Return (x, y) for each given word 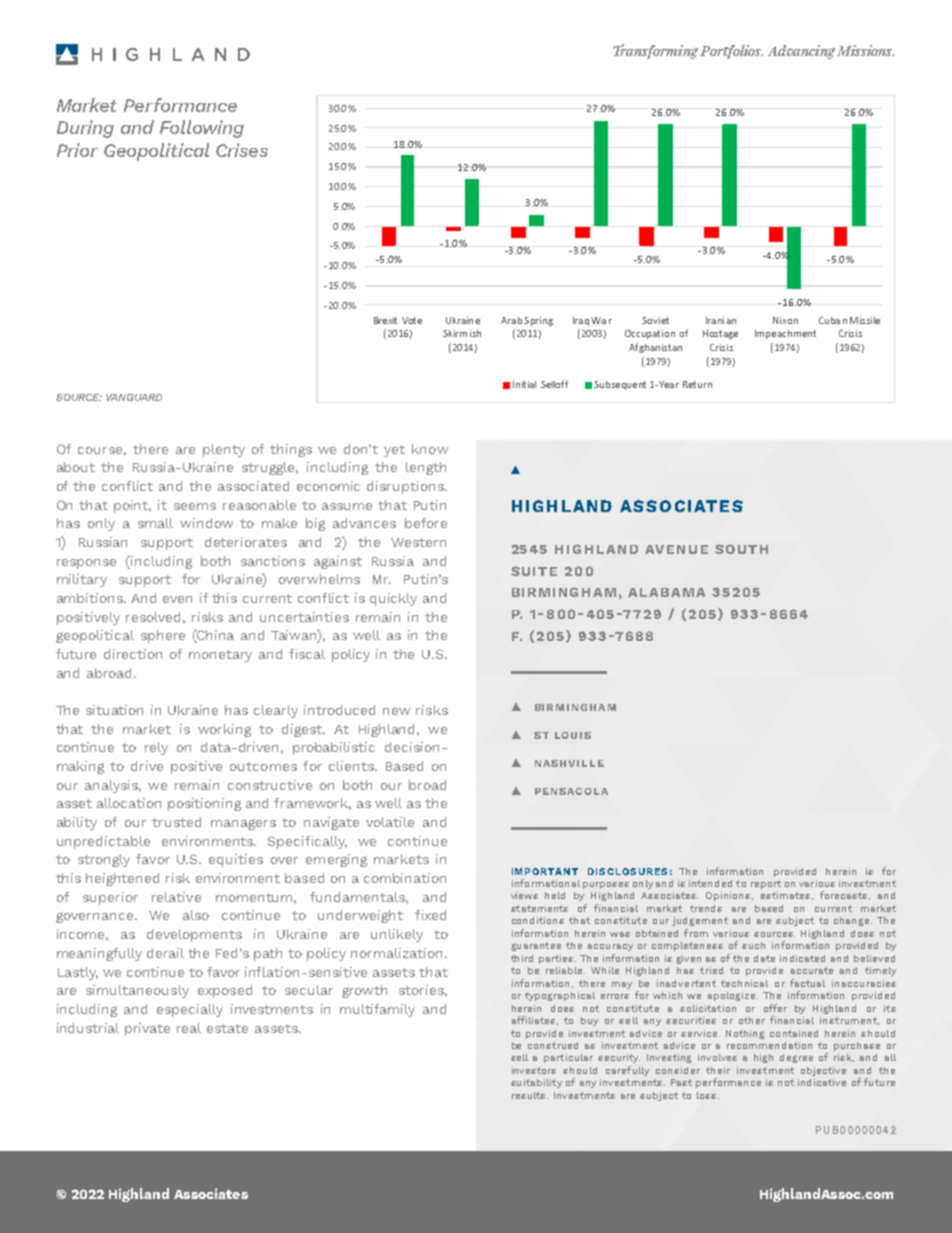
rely (156, 748)
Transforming (655, 51)
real (189, 1028)
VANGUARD (134, 397)
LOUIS (573, 735)
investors (534, 1070)
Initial (524, 384)
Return (697, 384)
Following (202, 129)
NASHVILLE (569, 763)
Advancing (801, 52)
